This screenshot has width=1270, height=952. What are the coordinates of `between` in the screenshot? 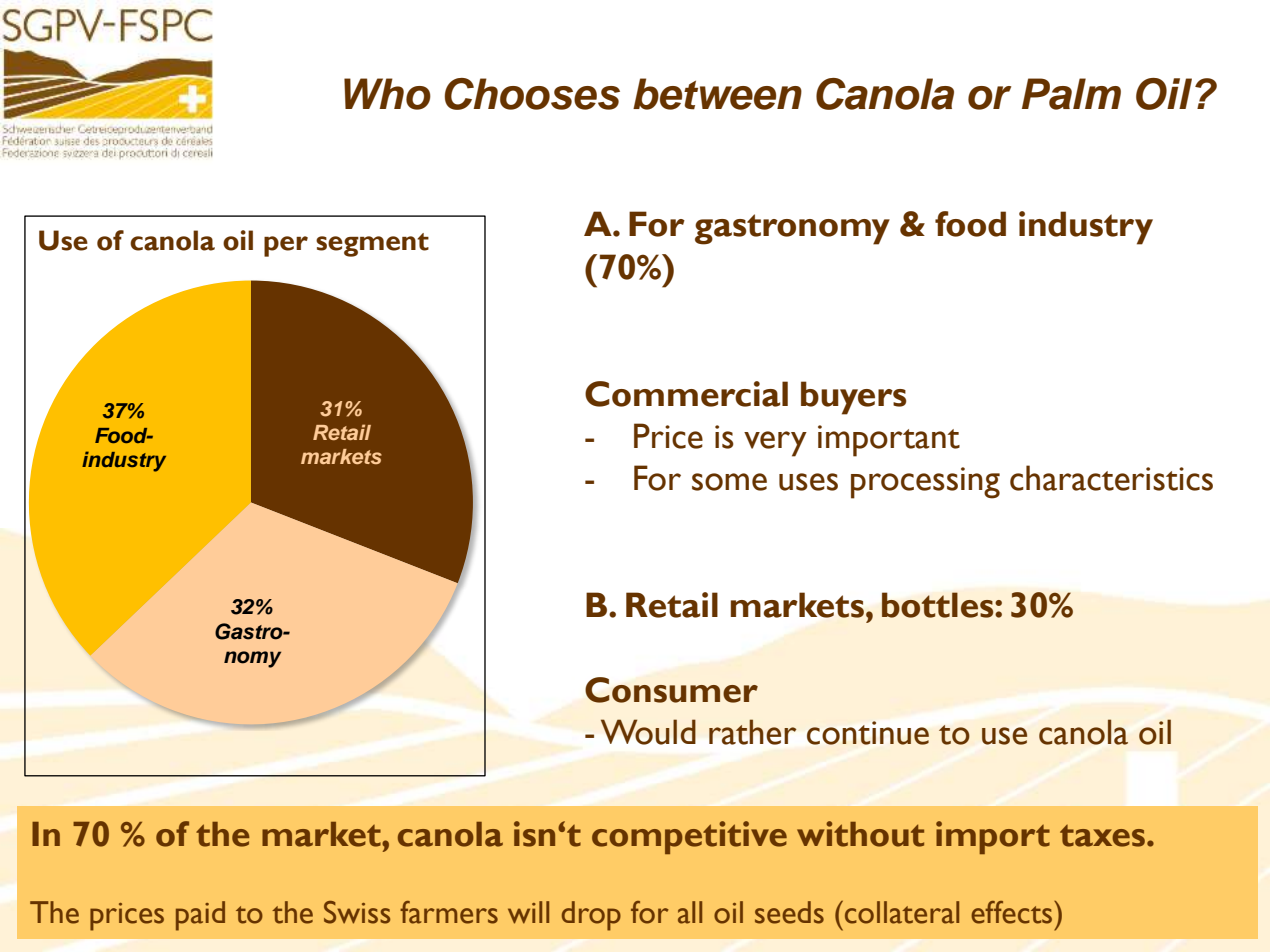 It's located at (717, 94).
